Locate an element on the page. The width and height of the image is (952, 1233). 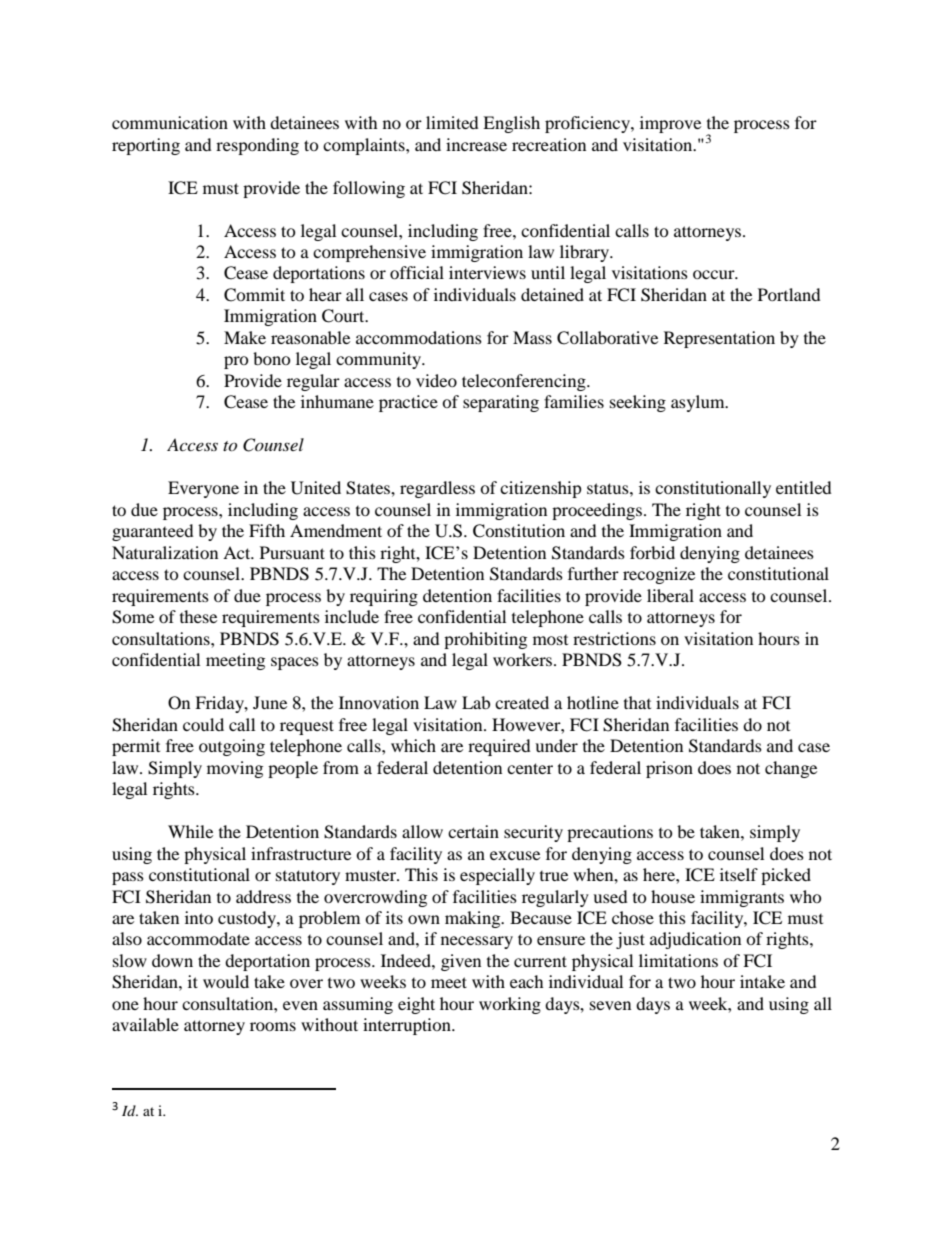
that is located at coordinates (637, 702).
